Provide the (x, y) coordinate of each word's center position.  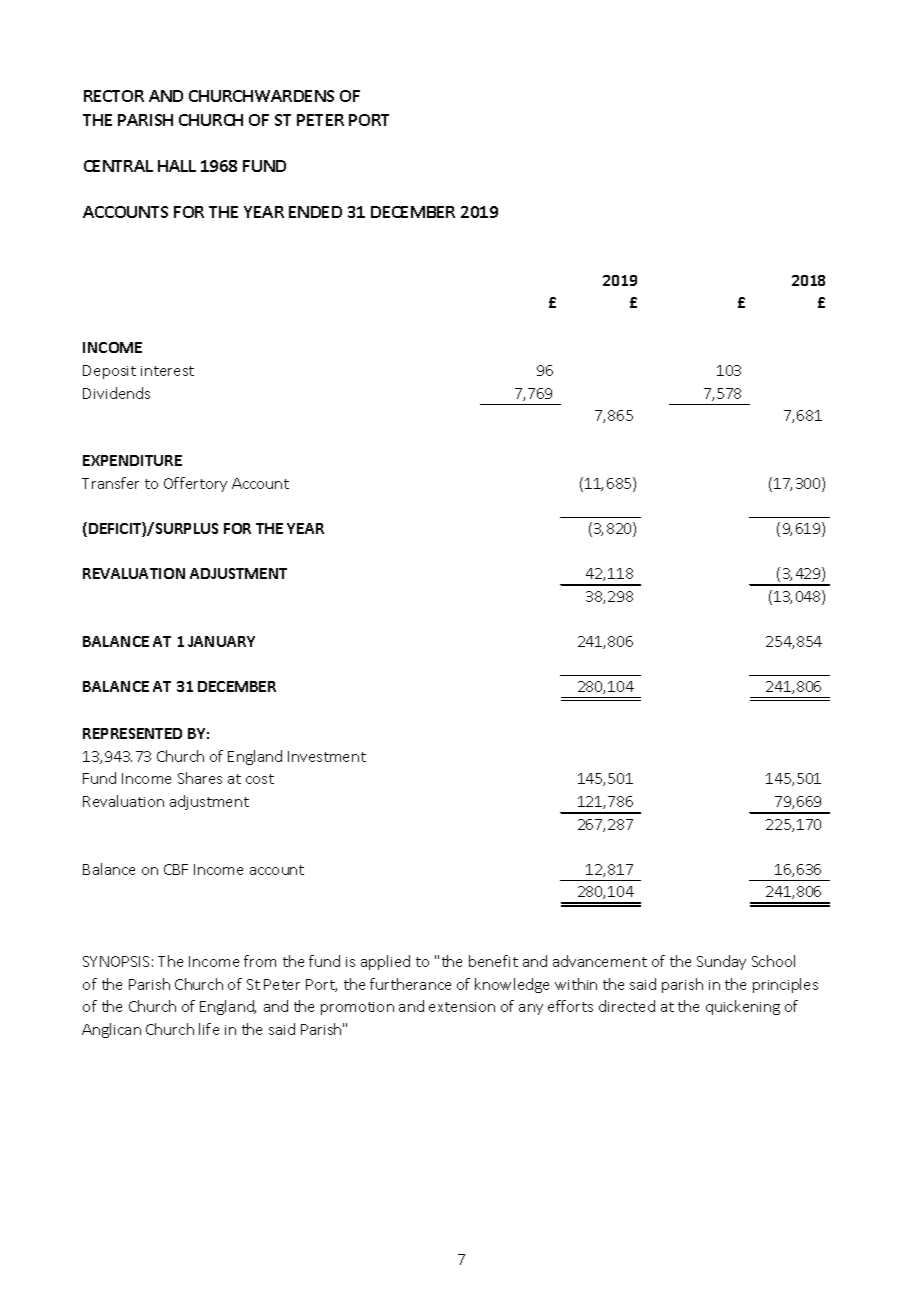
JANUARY (221, 641)
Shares (200, 778)
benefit (493, 961)
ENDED (315, 212)
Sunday (721, 962)
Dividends (116, 393)
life (209, 1029)
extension (462, 1007)
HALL (177, 166)
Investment (327, 756)
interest (167, 371)
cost (260, 779)
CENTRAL (118, 166)
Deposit (109, 372)
